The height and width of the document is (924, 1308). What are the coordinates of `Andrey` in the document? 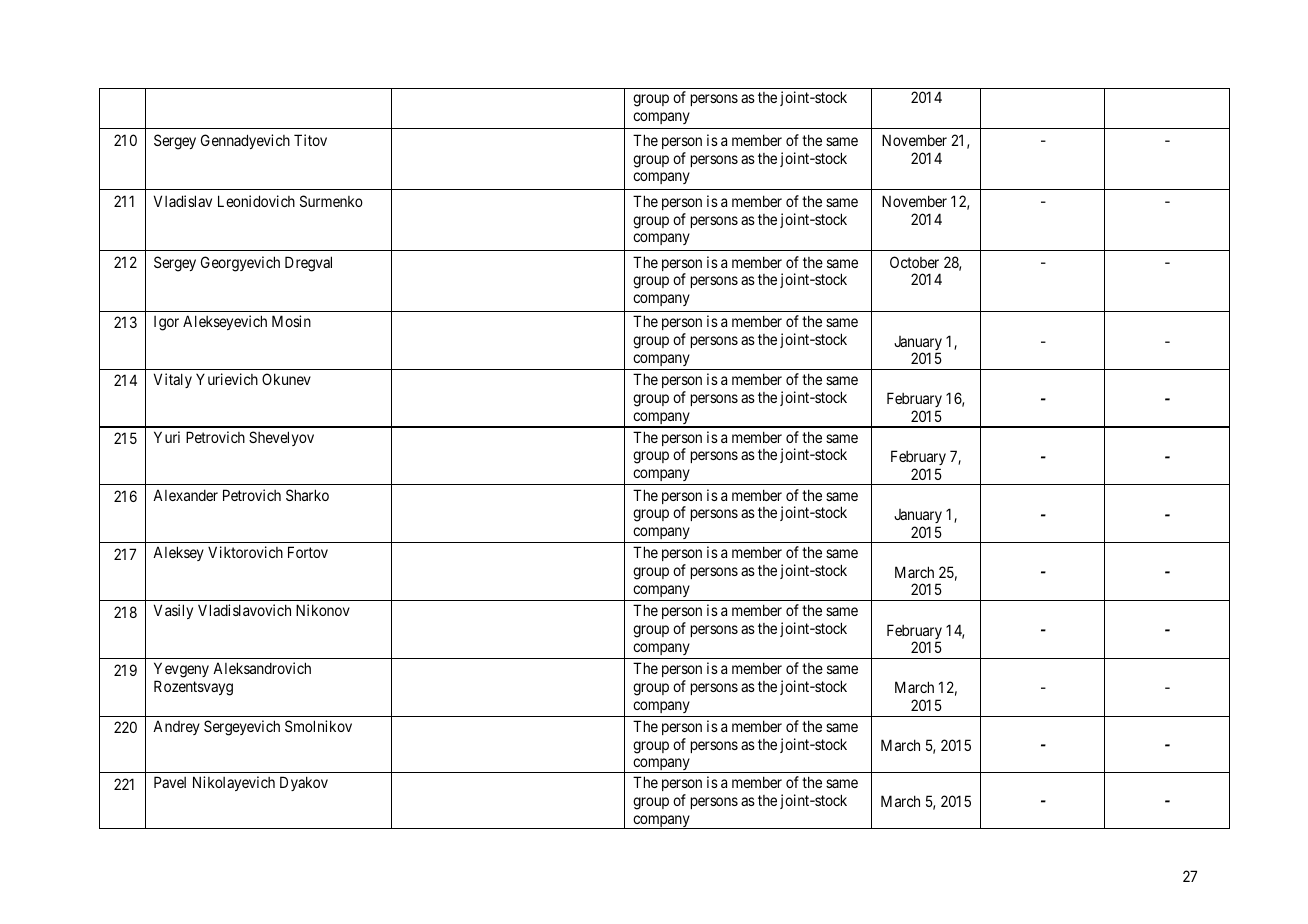 It's located at (176, 728).
